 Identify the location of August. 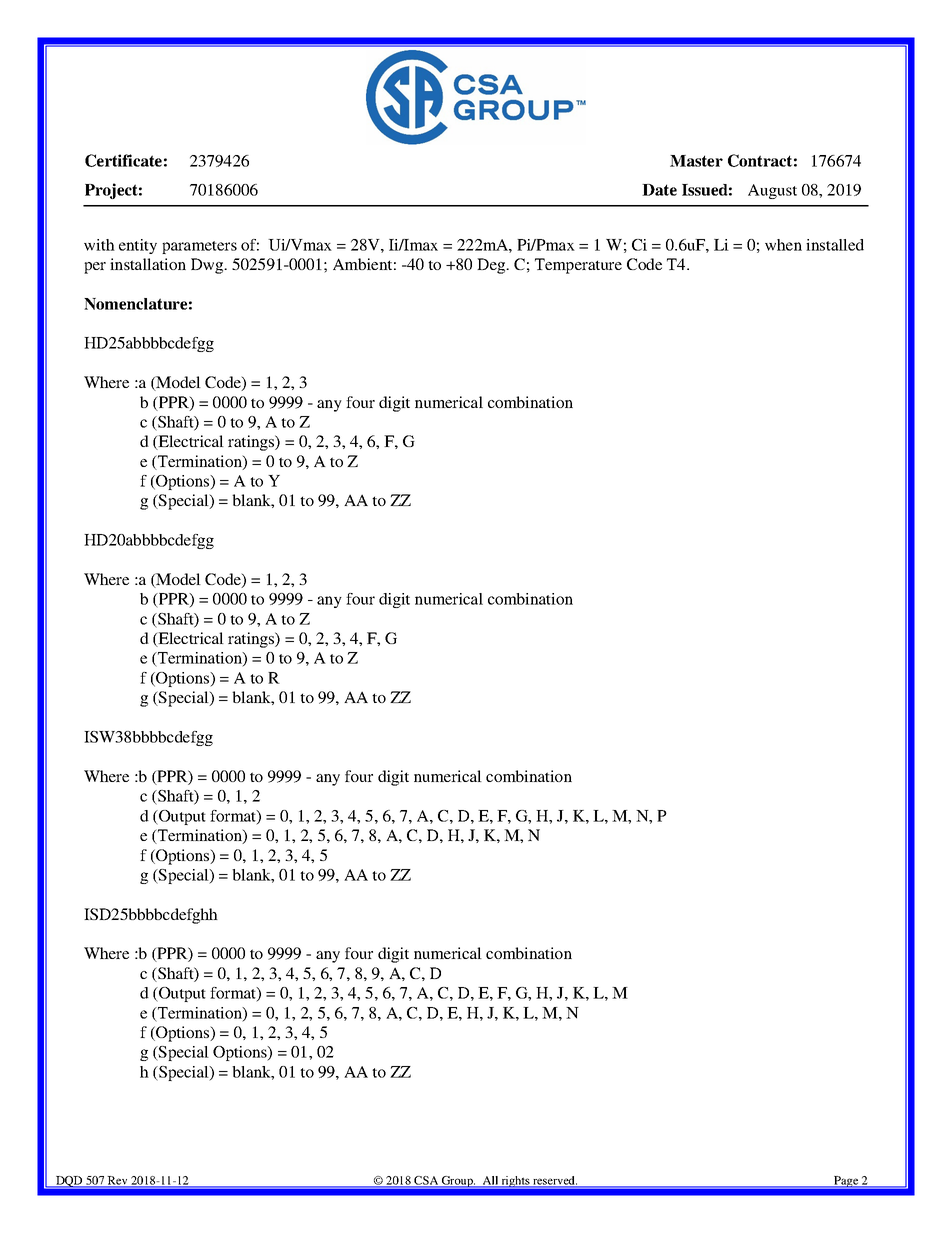
(772, 191).
